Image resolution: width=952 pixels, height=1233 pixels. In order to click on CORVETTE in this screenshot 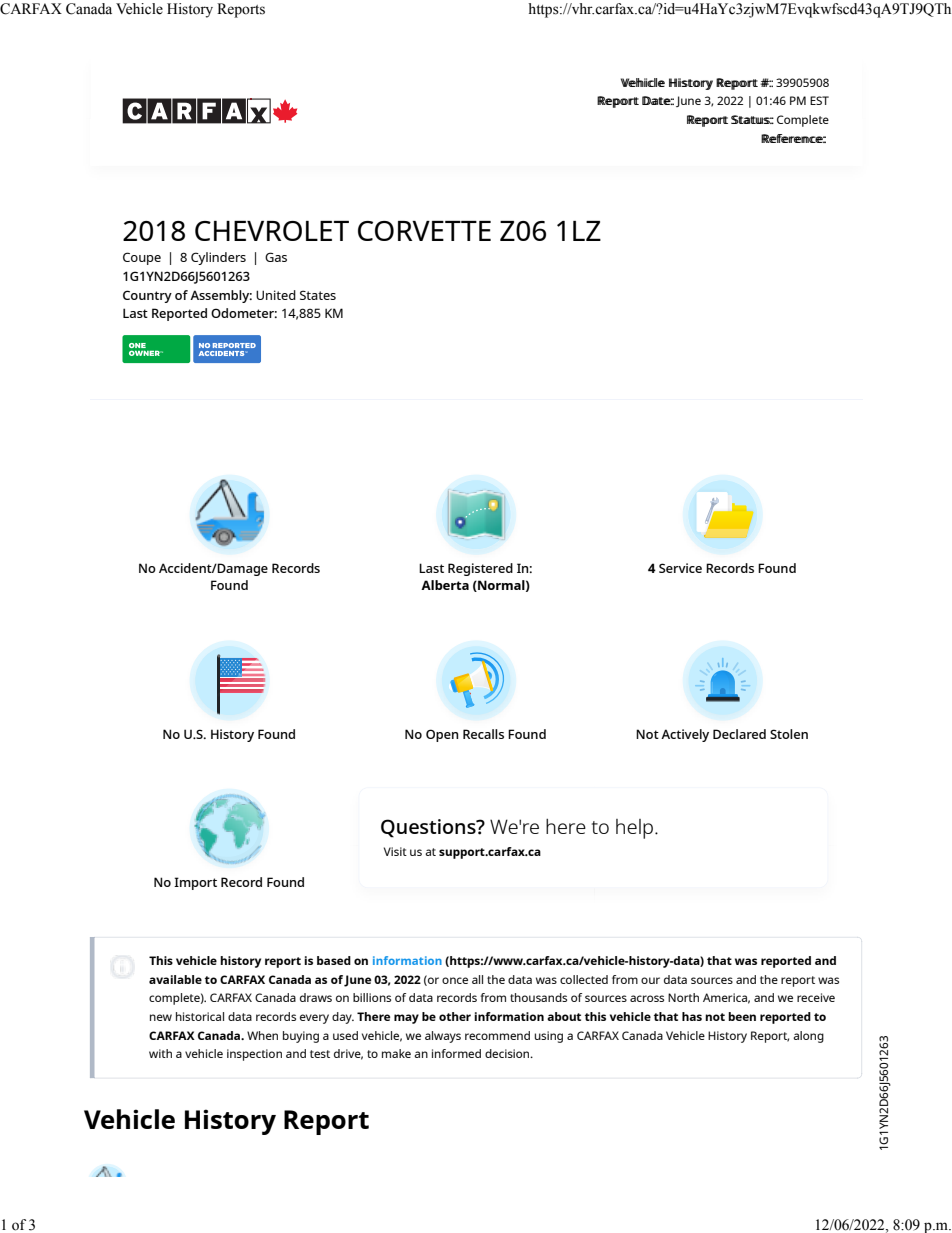, I will do `click(424, 231)`.
